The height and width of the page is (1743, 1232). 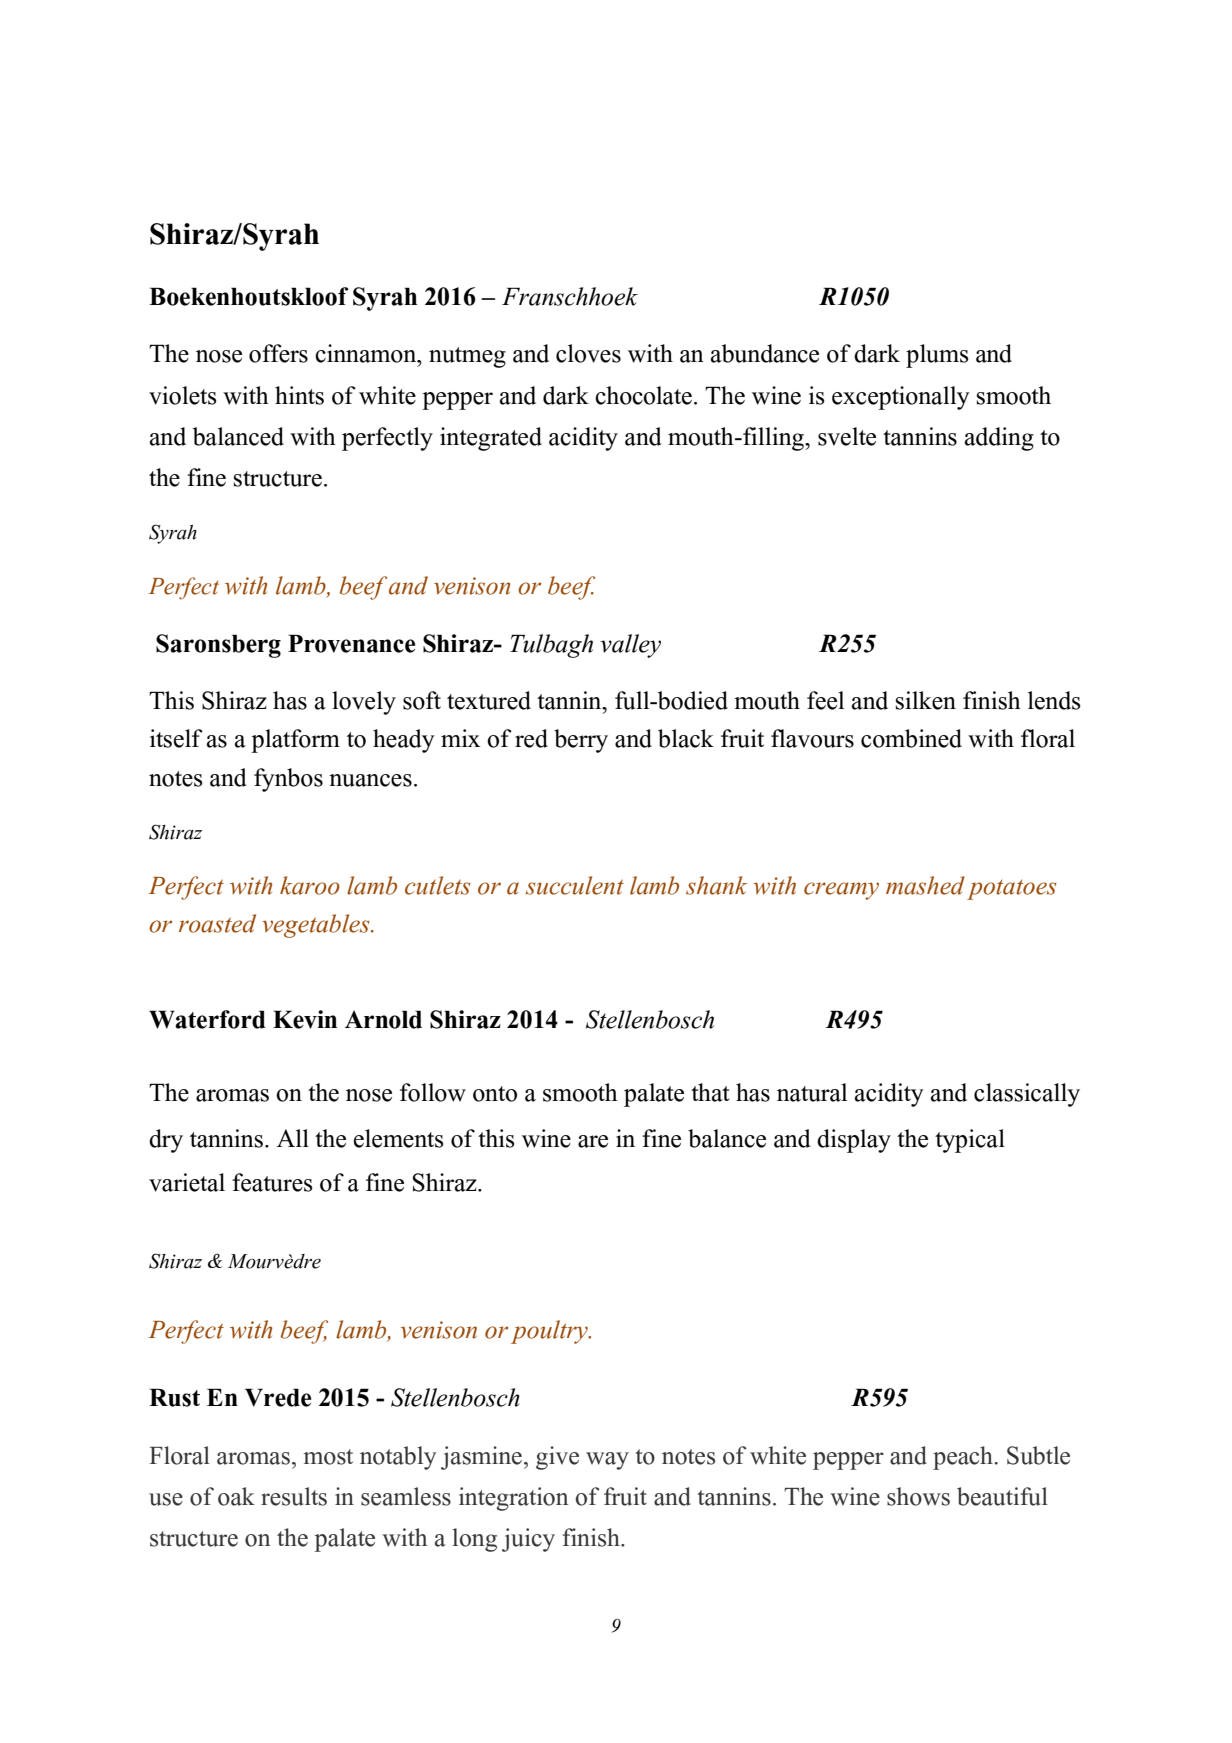 What do you see at coordinates (299, 395) in the page?
I see `hints` at bounding box center [299, 395].
